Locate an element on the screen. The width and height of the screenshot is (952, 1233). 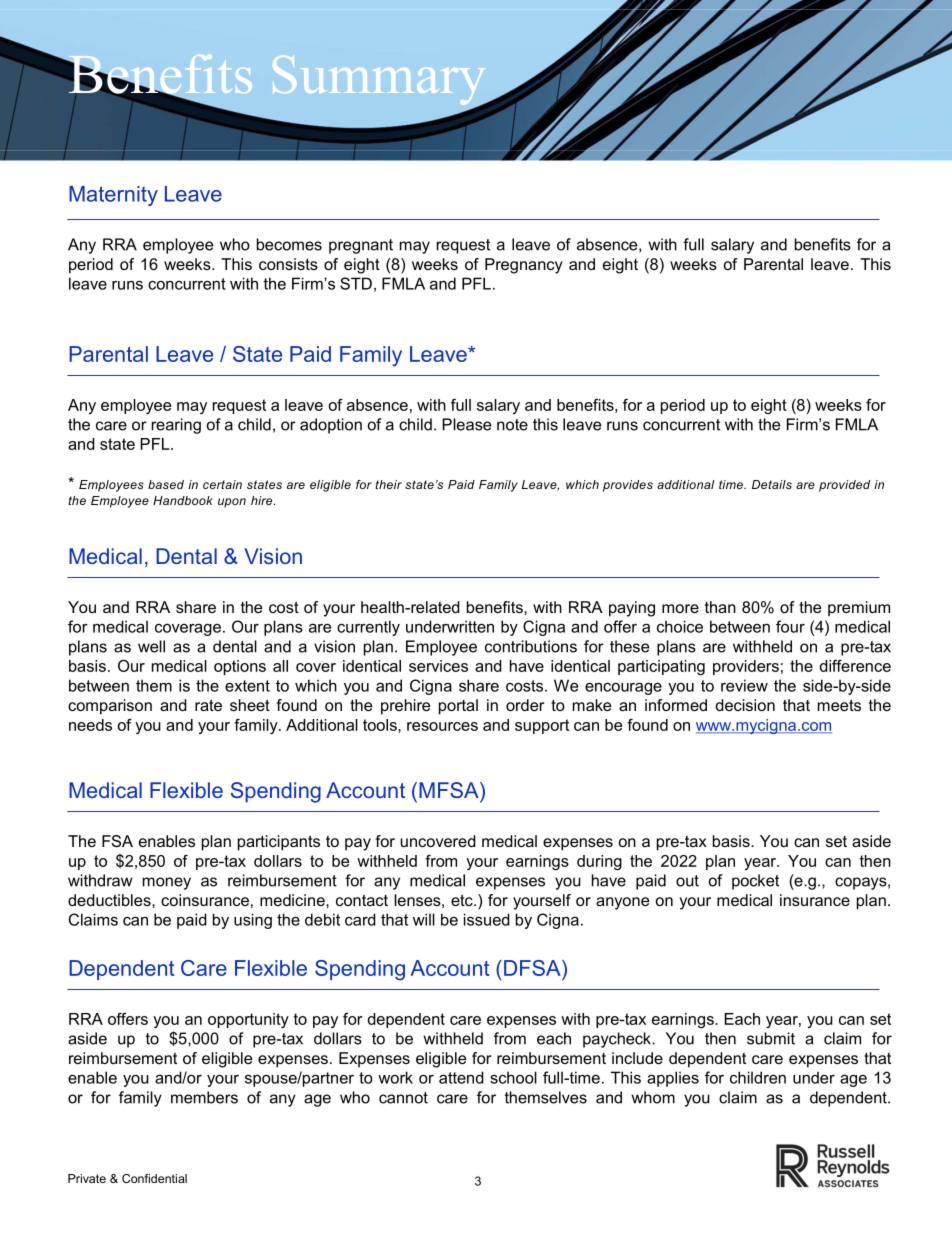
well is located at coordinates (151, 646).
